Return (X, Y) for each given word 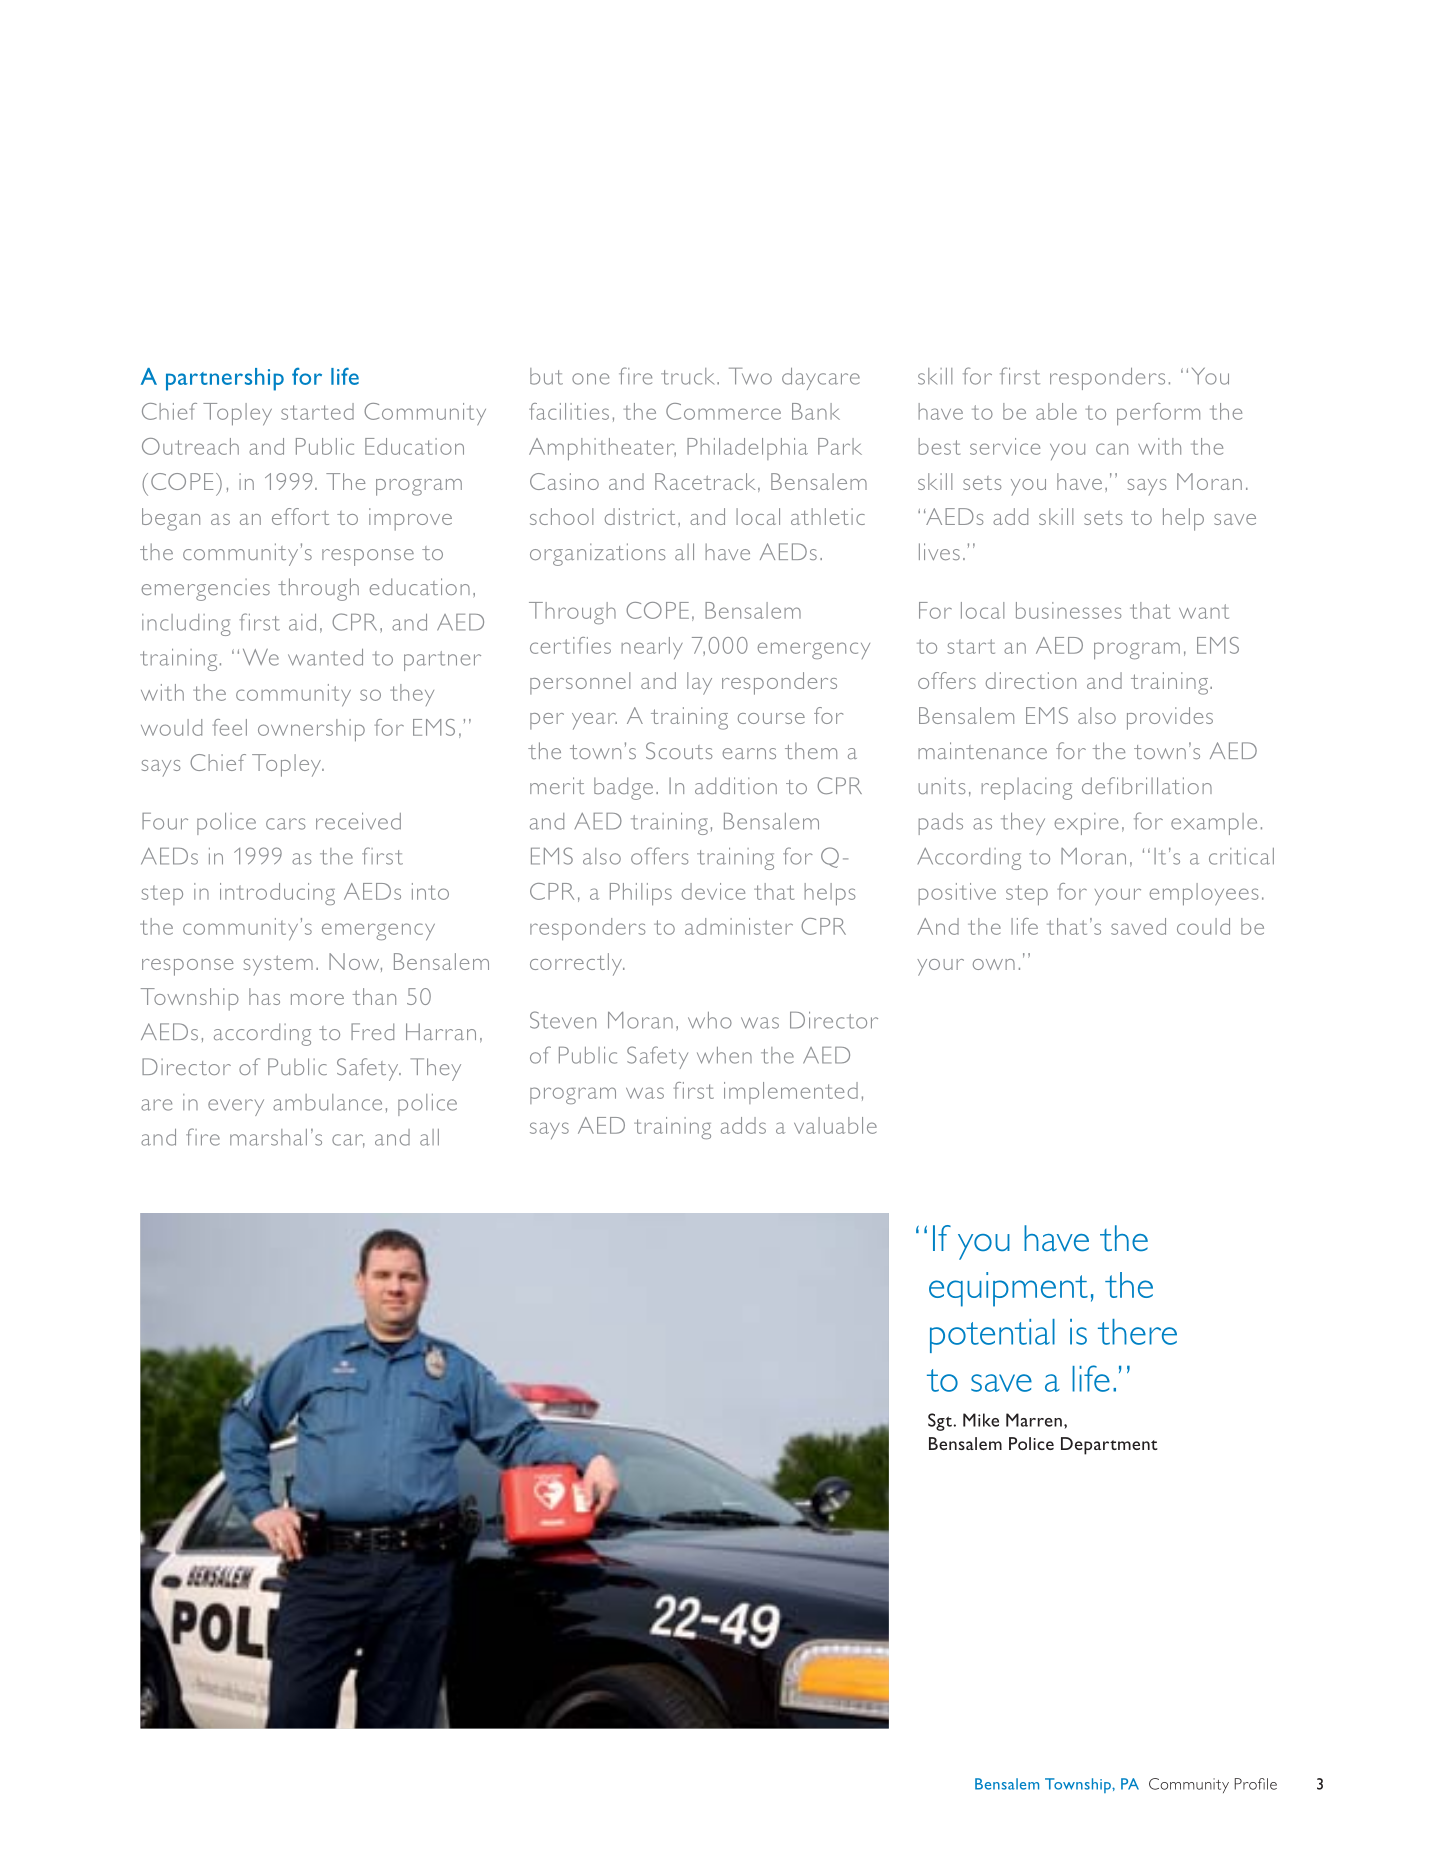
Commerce (723, 411)
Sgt (941, 1422)
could (1203, 926)
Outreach (190, 446)
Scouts (679, 750)
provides (1170, 718)
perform (1158, 414)
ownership (311, 730)
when (724, 1055)
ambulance (327, 1102)
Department (1109, 1446)
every (236, 1107)
